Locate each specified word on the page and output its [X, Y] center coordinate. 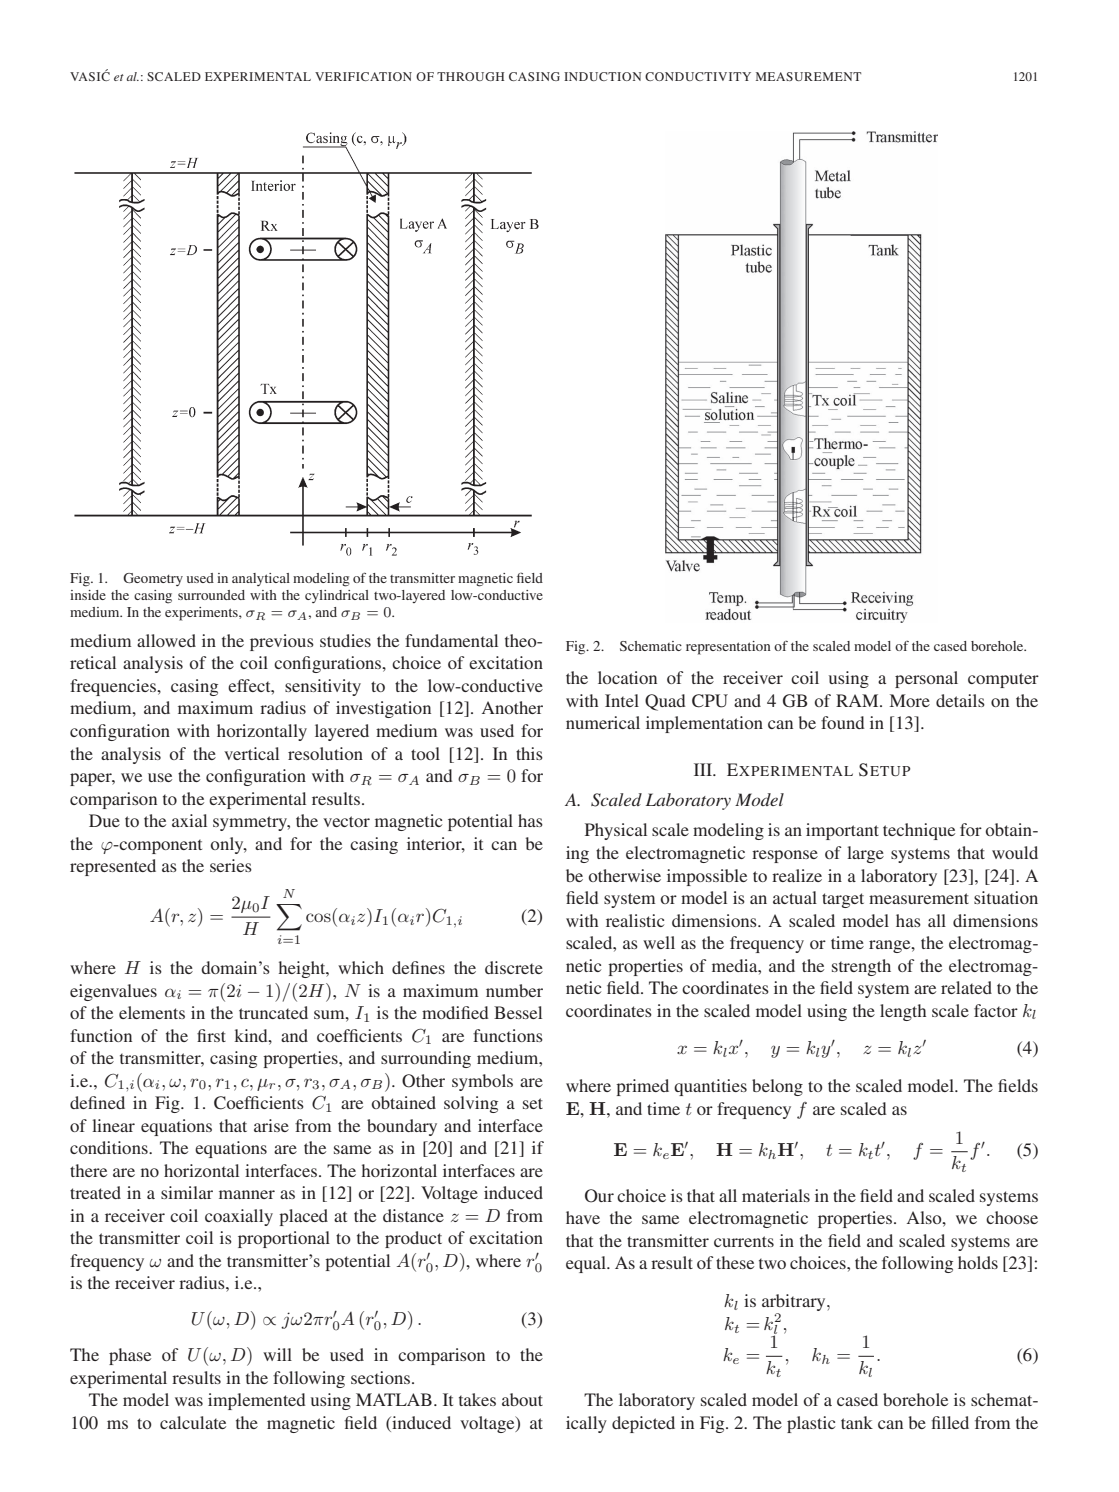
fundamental [451, 640]
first [211, 1035]
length [903, 1012]
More [910, 700]
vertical [251, 753]
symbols [482, 1082]
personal [926, 679]
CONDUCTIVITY [698, 76]
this [529, 753]
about [522, 1399]
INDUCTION [603, 76]
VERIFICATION [363, 76]
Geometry [153, 579]
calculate [193, 1422]
